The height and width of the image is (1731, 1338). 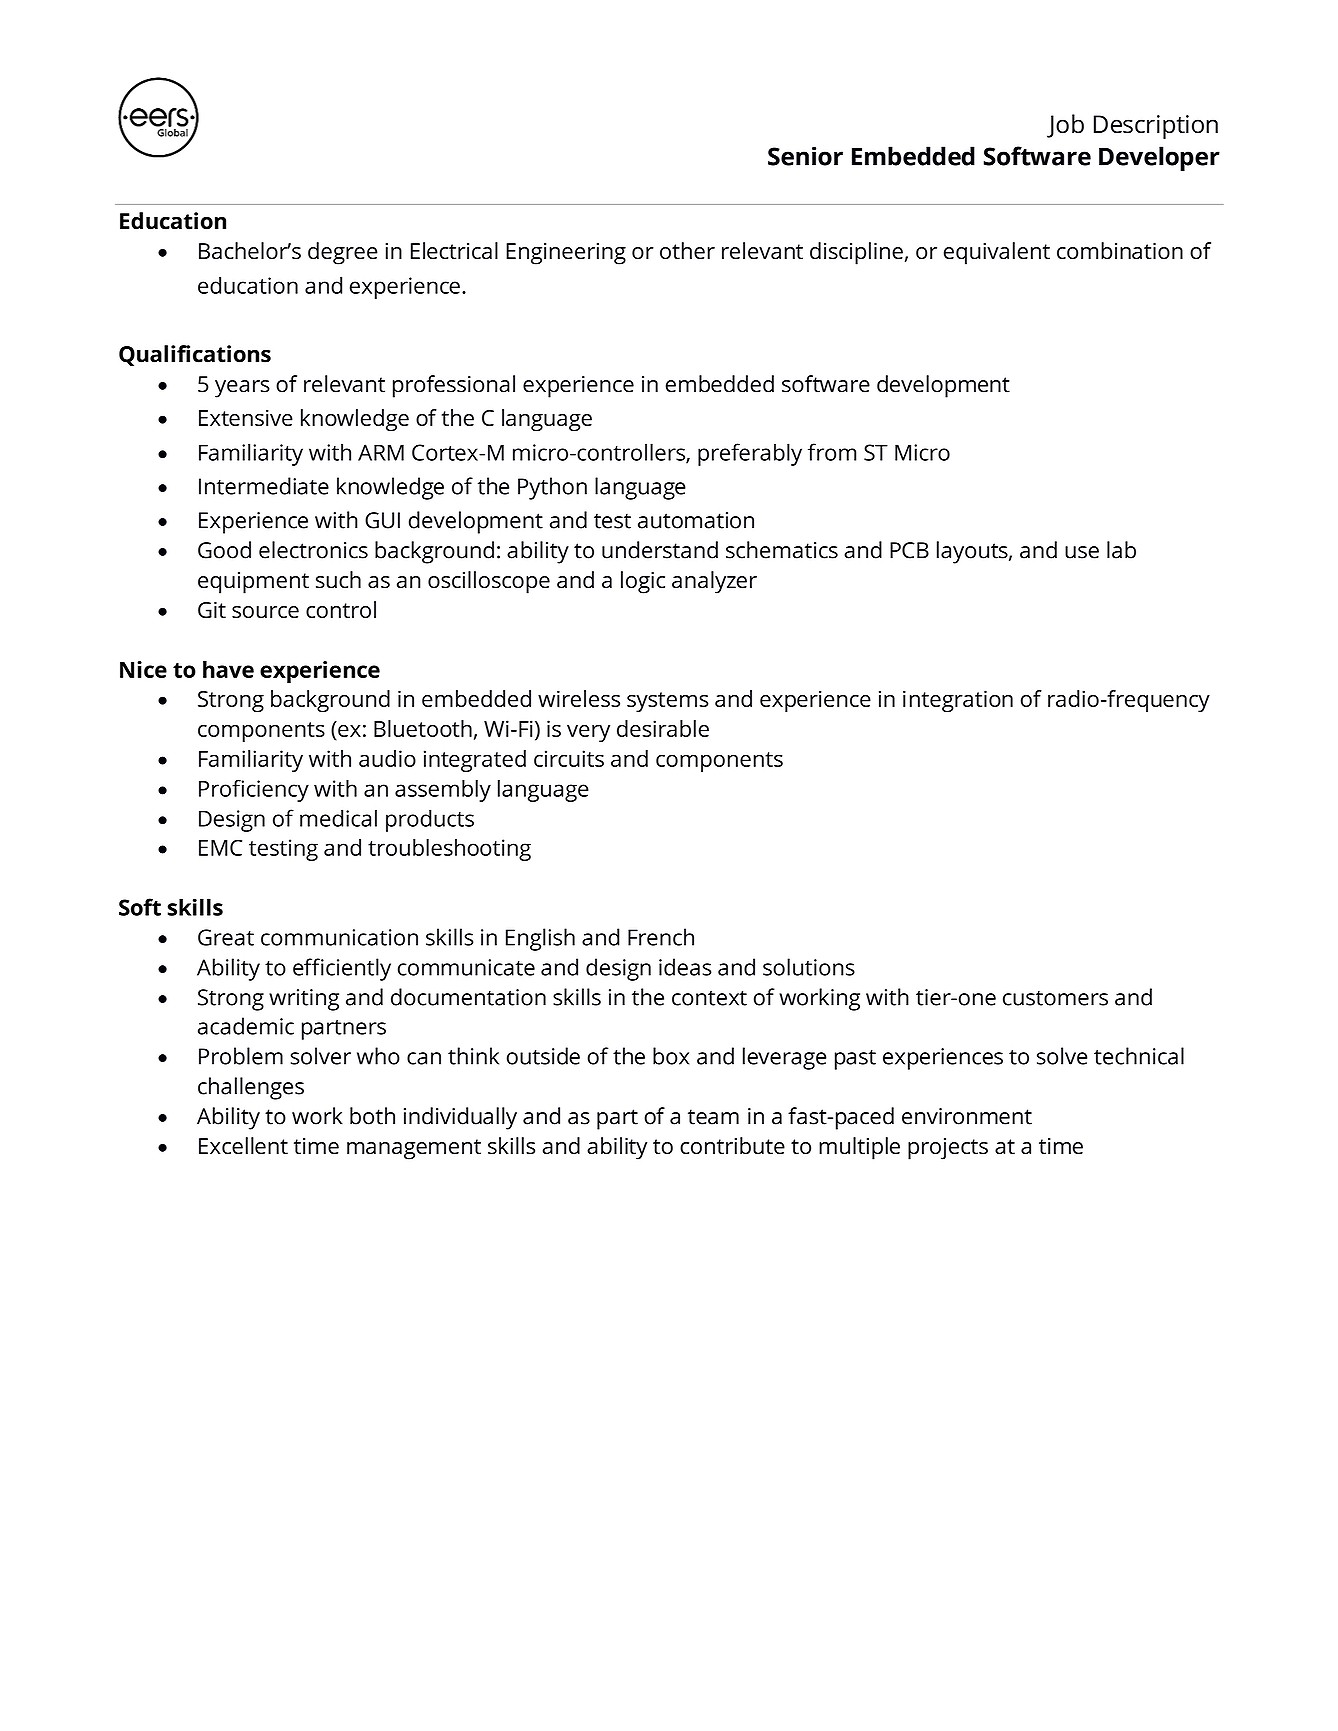 I want to click on team, so click(x=713, y=1117).
